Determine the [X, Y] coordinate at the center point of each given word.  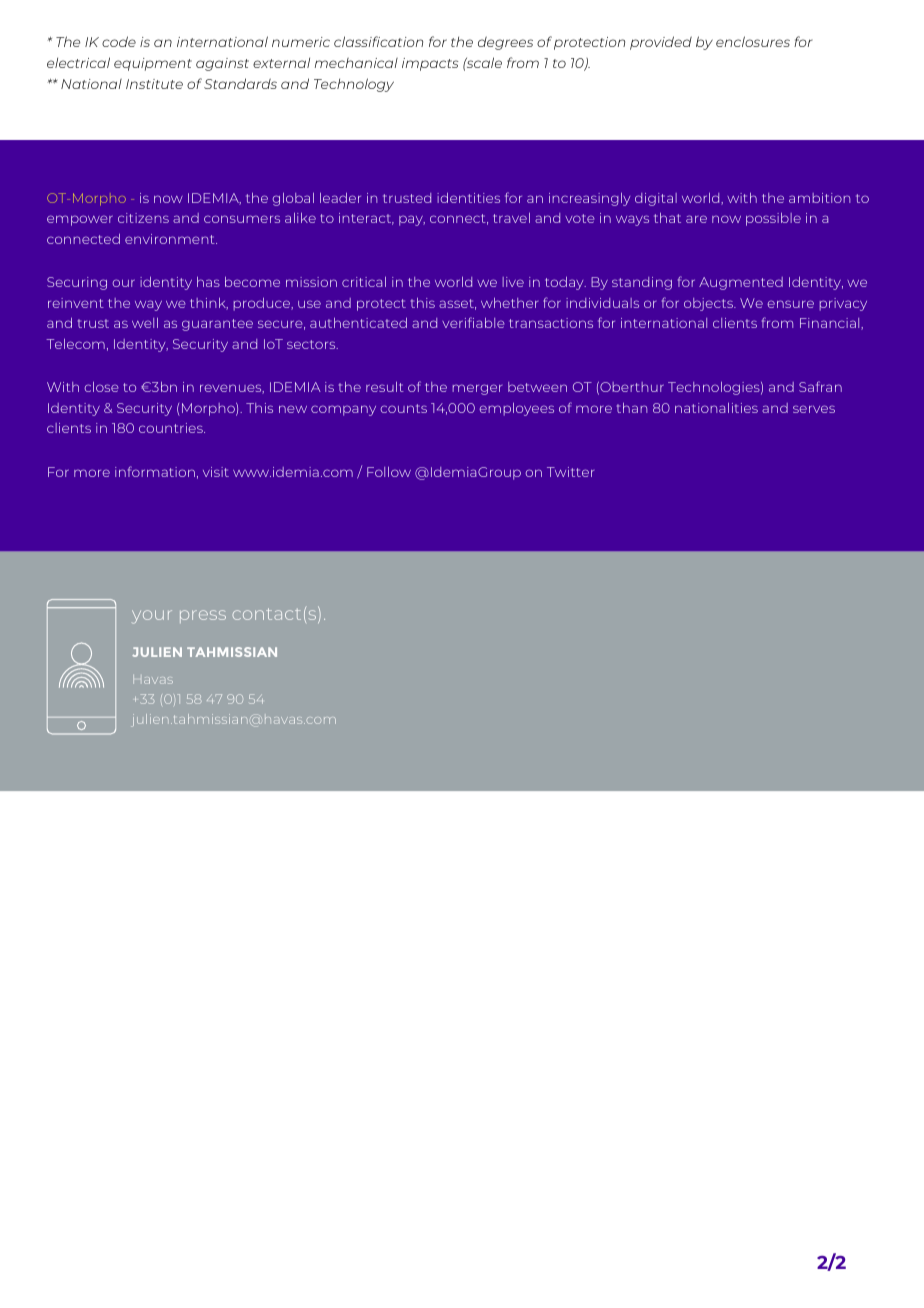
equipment [153, 64]
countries [172, 428]
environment [171, 239]
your [152, 617]
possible [773, 219]
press [203, 616]
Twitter [570, 472]
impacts [430, 64]
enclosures [753, 41]
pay [412, 220]
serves [814, 409]
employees [516, 409]
